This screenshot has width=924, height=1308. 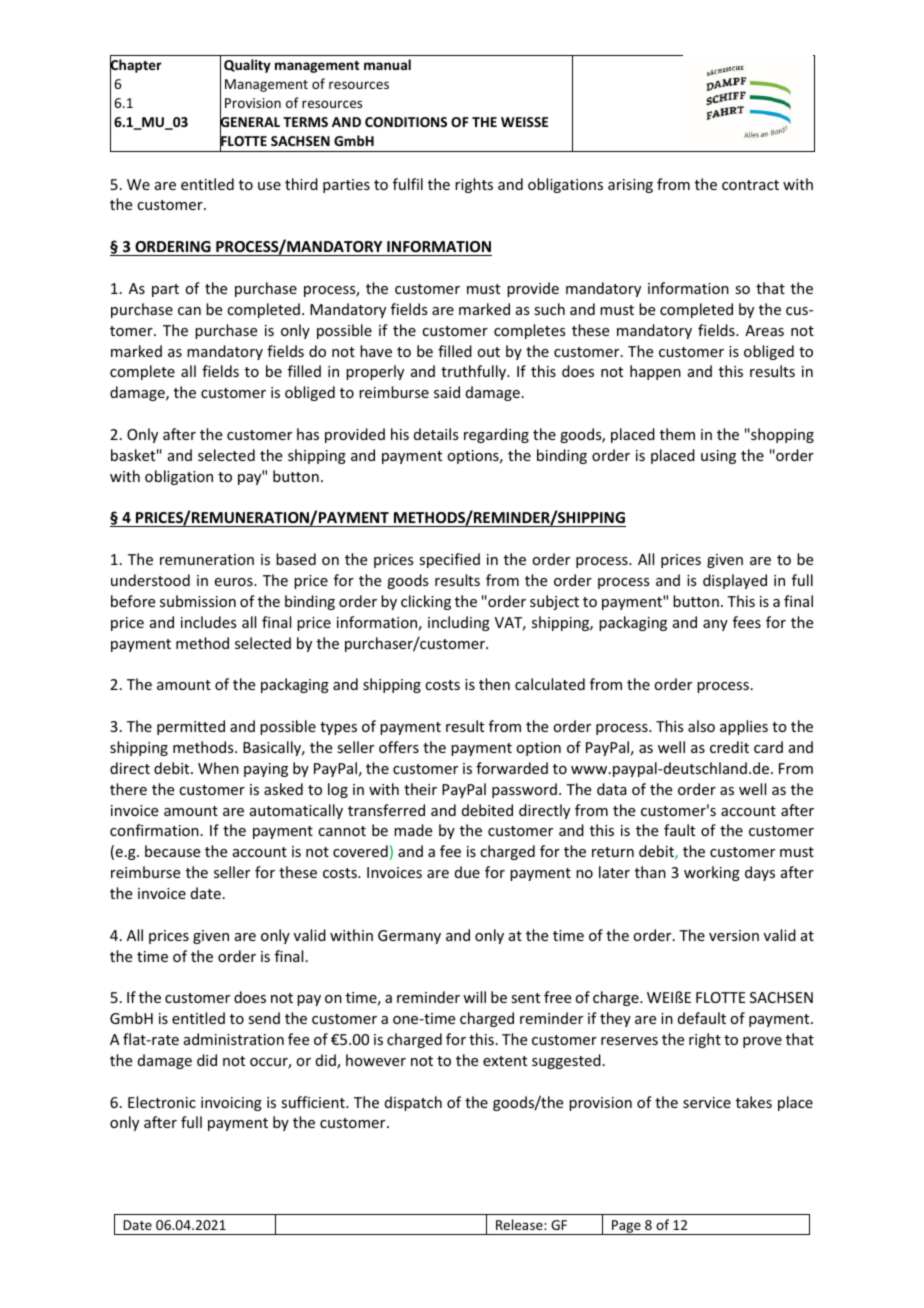 I want to click on GENERAL, so click(x=250, y=122).
